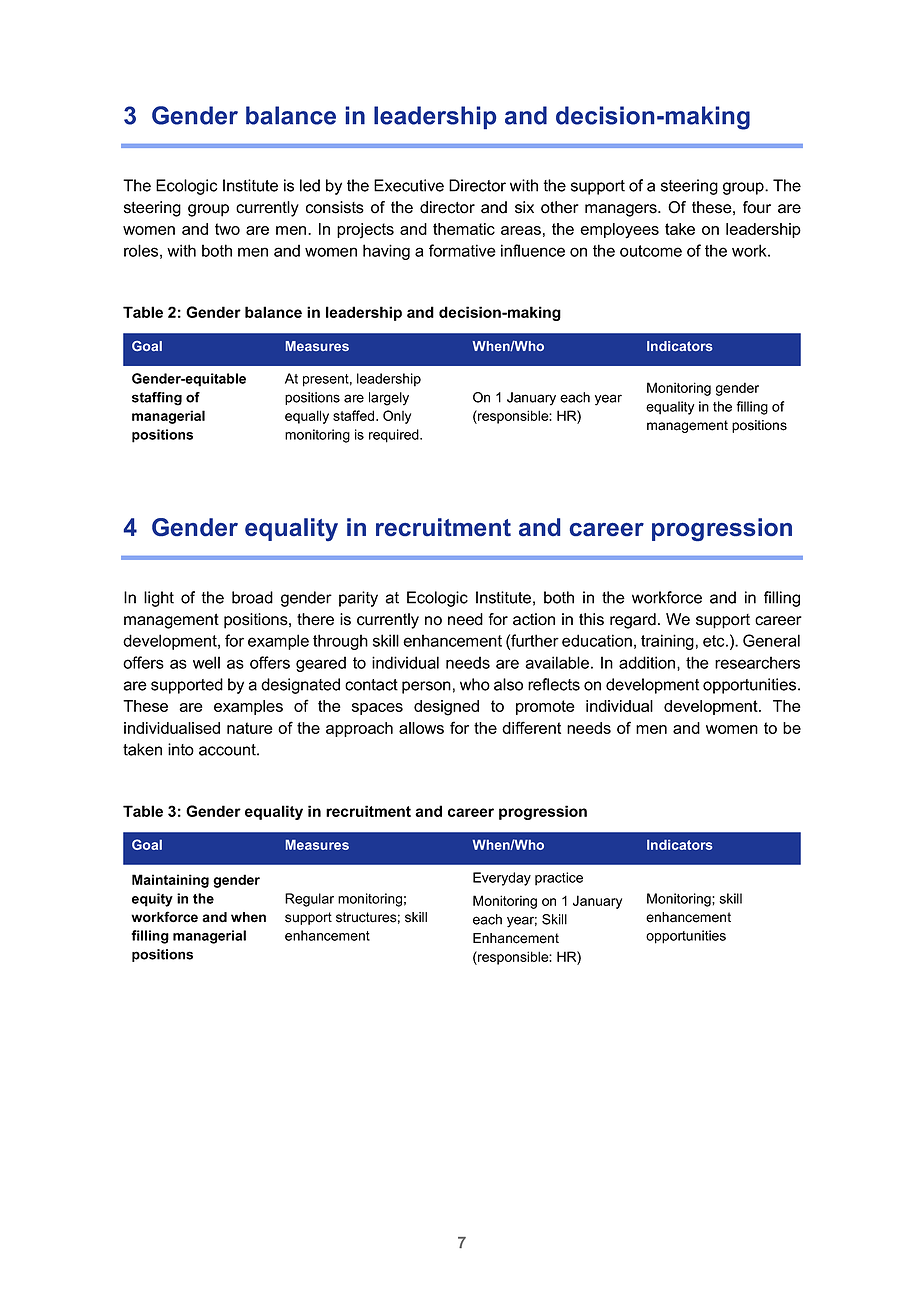  I want to click on addition, so click(648, 662).
